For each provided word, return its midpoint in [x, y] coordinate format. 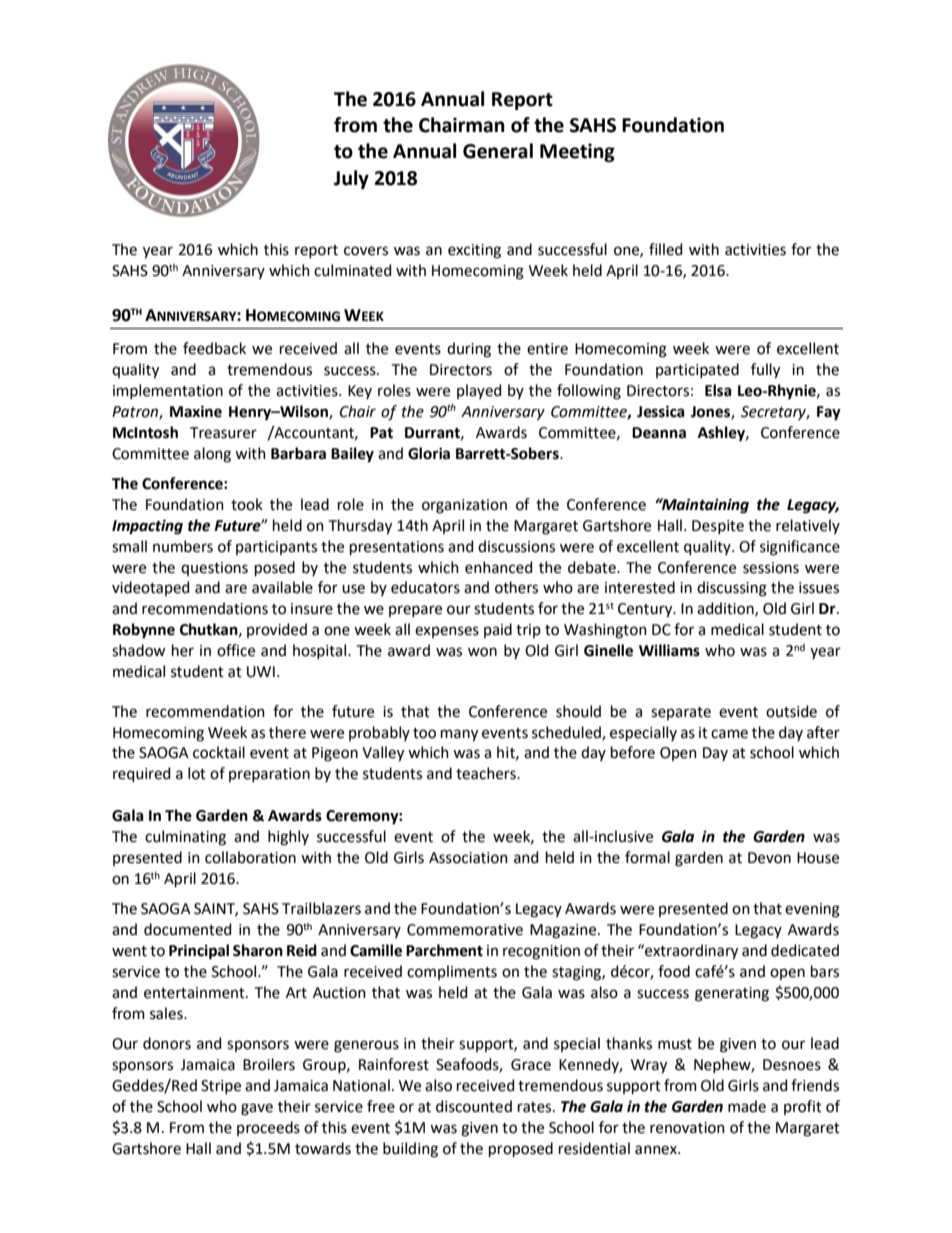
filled [665, 249]
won [482, 652]
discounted [474, 1106]
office [236, 650]
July [351, 179]
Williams [669, 650]
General [498, 151]
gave [257, 1109]
